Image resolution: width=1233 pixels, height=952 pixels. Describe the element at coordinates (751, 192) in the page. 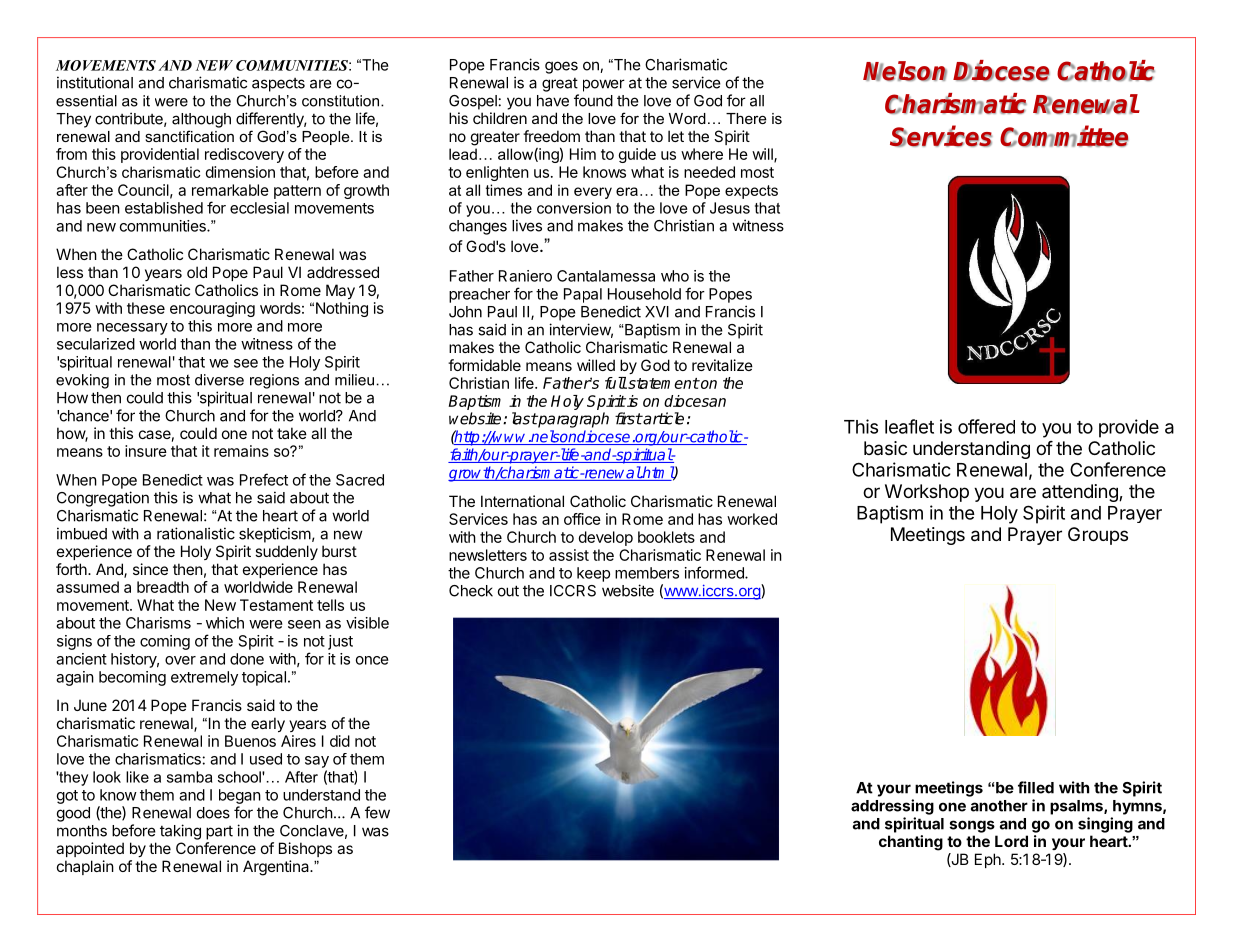

I see `expects` at that location.
